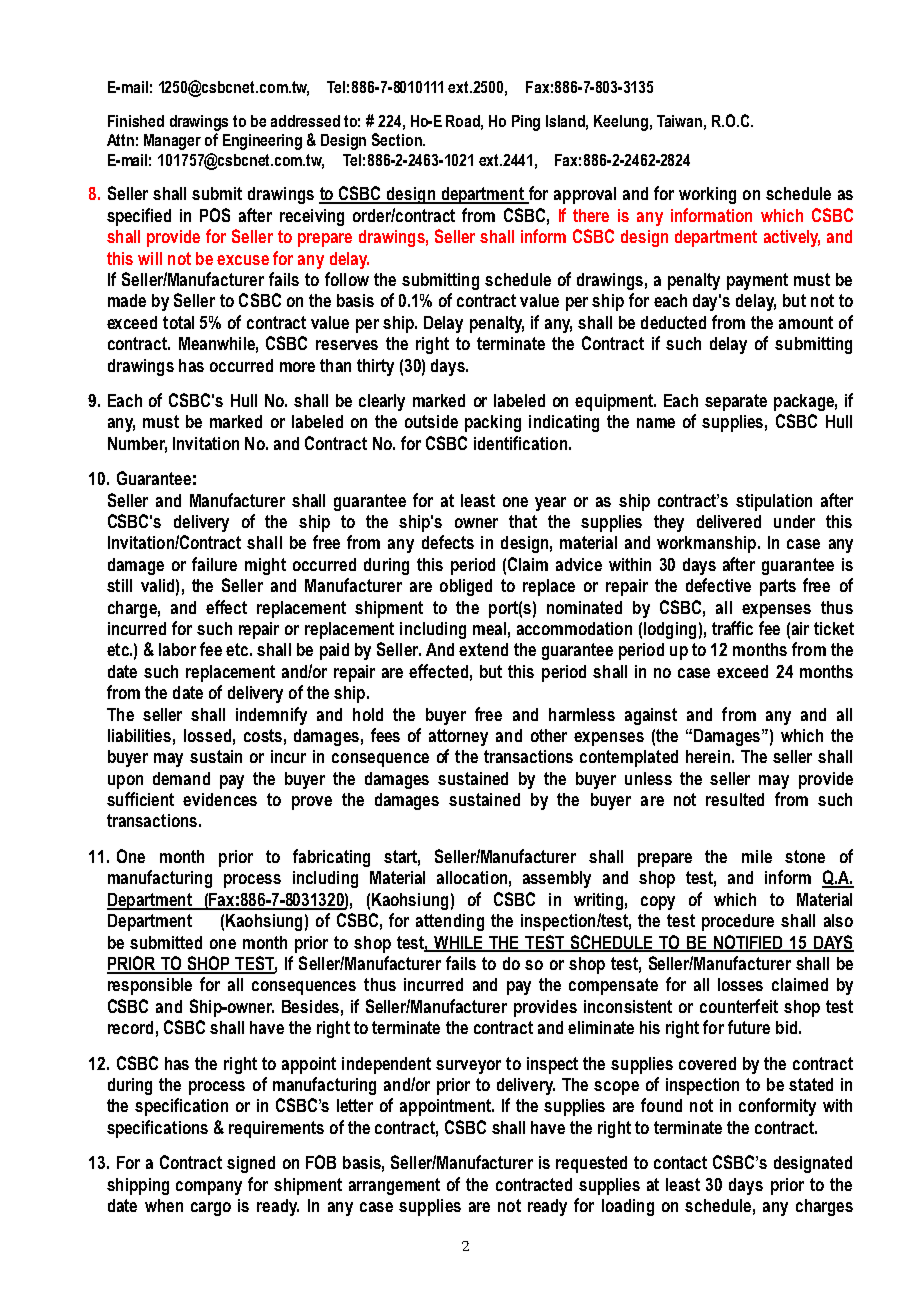  Describe the element at coordinates (172, 142) in the screenshot. I see `Manager` at that location.
